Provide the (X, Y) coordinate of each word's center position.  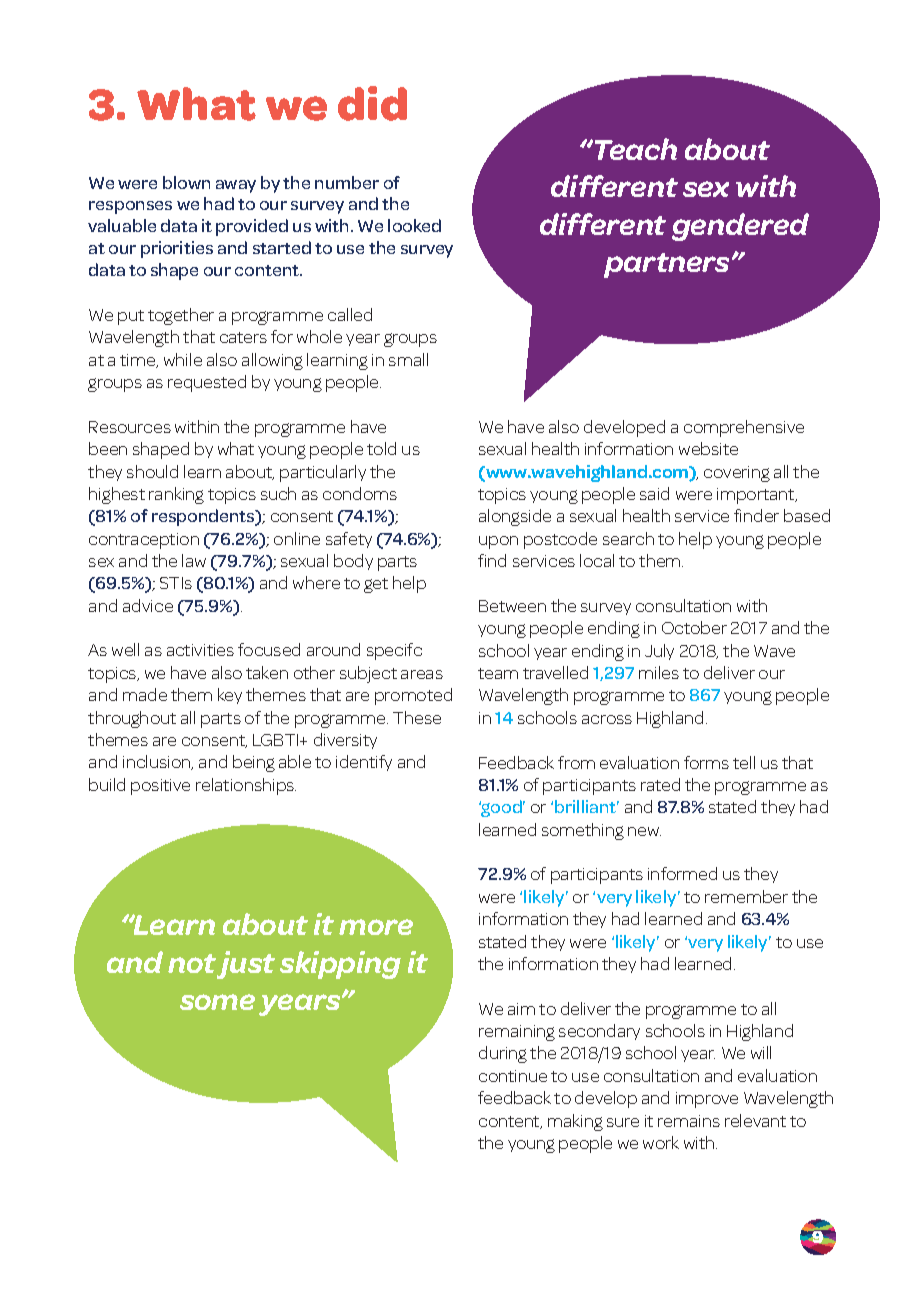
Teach (634, 149)
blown (186, 182)
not (192, 963)
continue (513, 1076)
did (372, 103)
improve (707, 1100)
